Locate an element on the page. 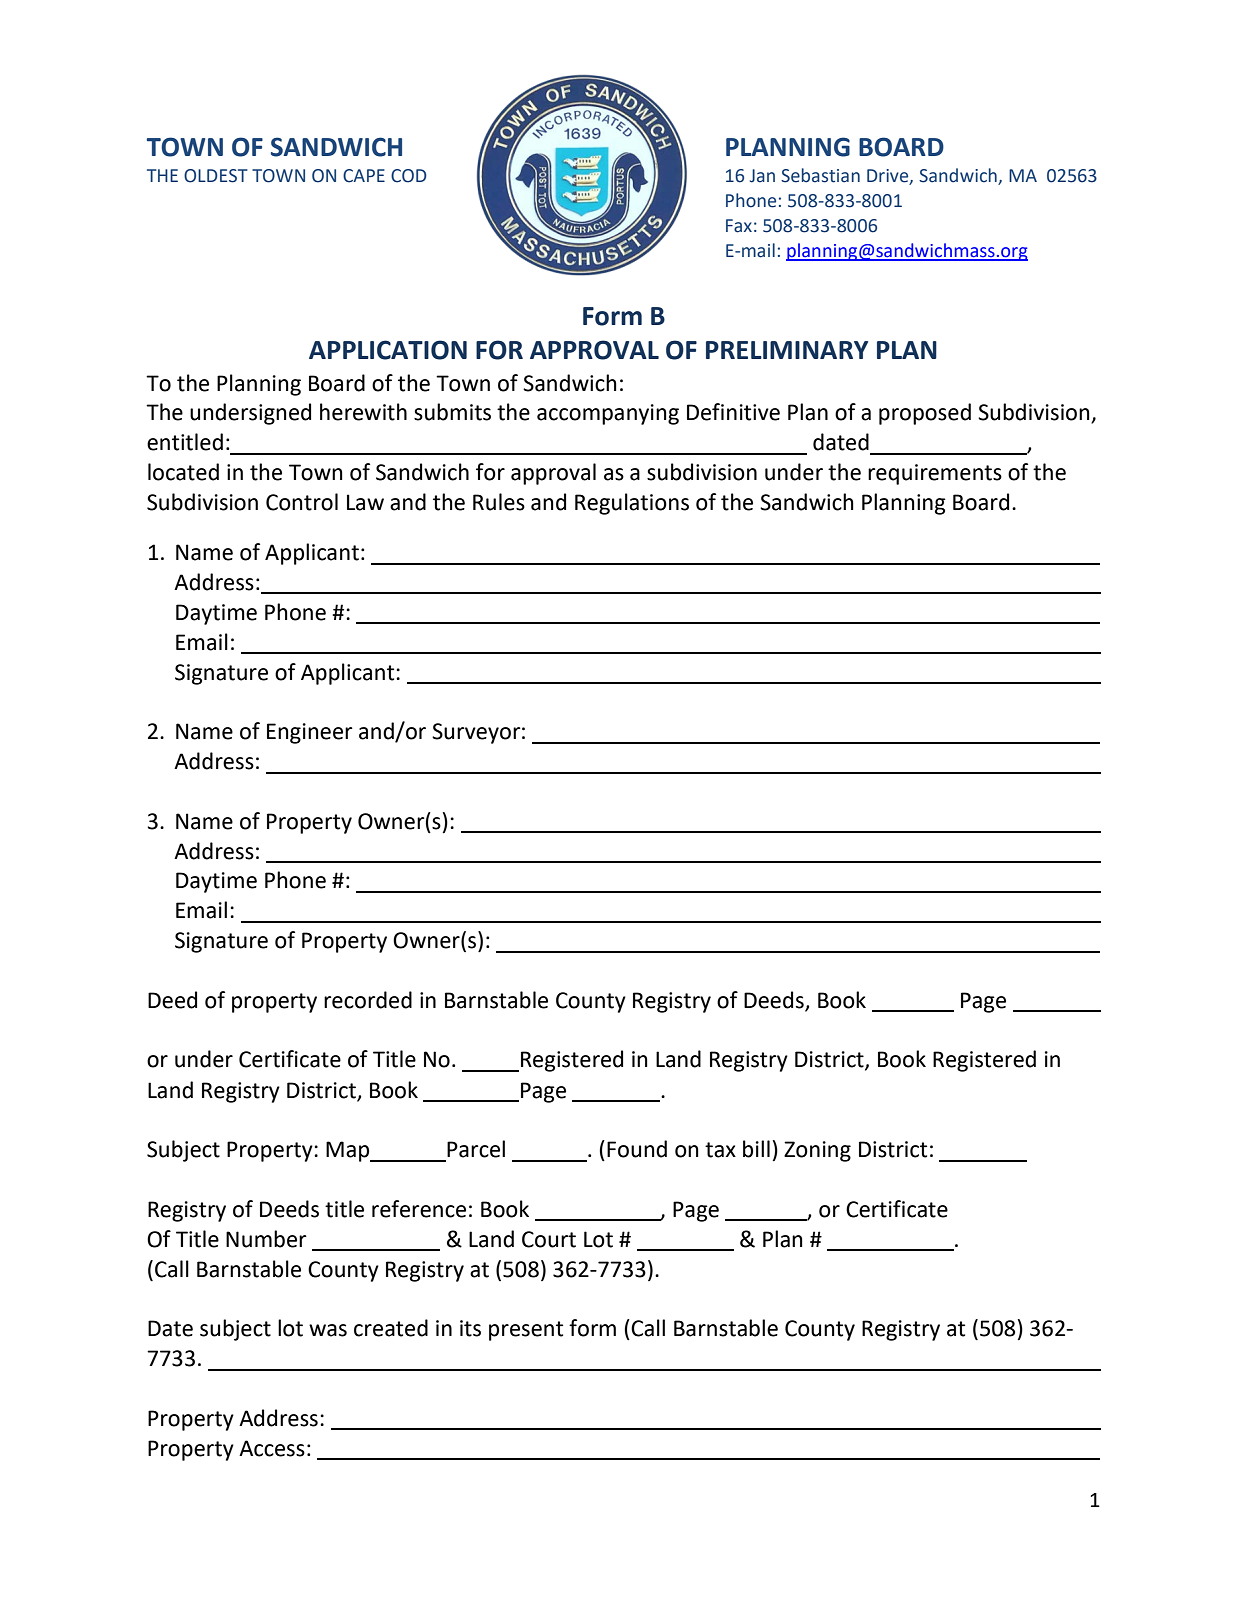 Image resolution: width=1247 pixels, height=1614 pixels. Control is located at coordinates (302, 502).
